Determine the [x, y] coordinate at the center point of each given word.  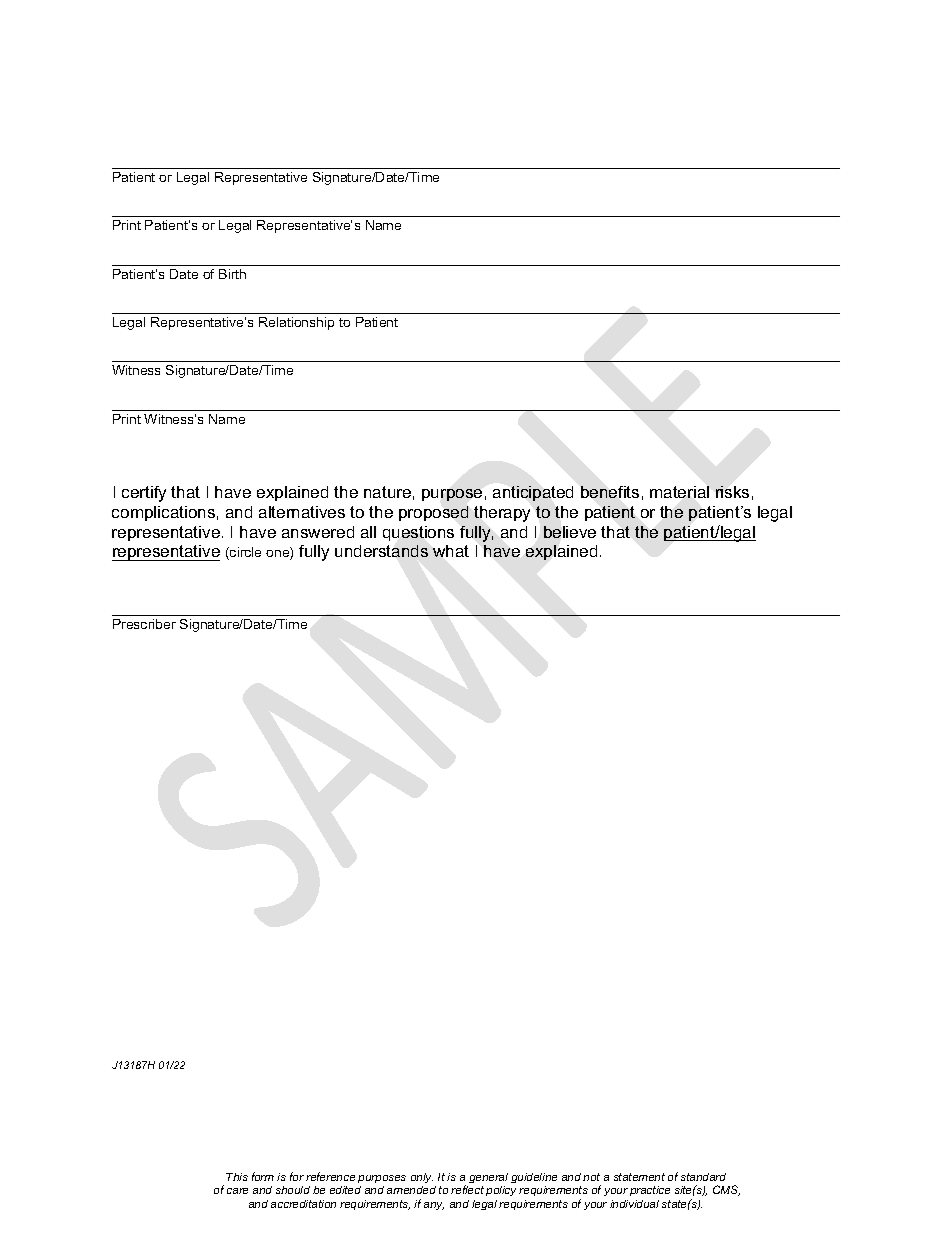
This [237, 1177]
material [679, 492]
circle [244, 553]
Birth [232, 274]
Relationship [296, 323]
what [451, 551]
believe [570, 532]
